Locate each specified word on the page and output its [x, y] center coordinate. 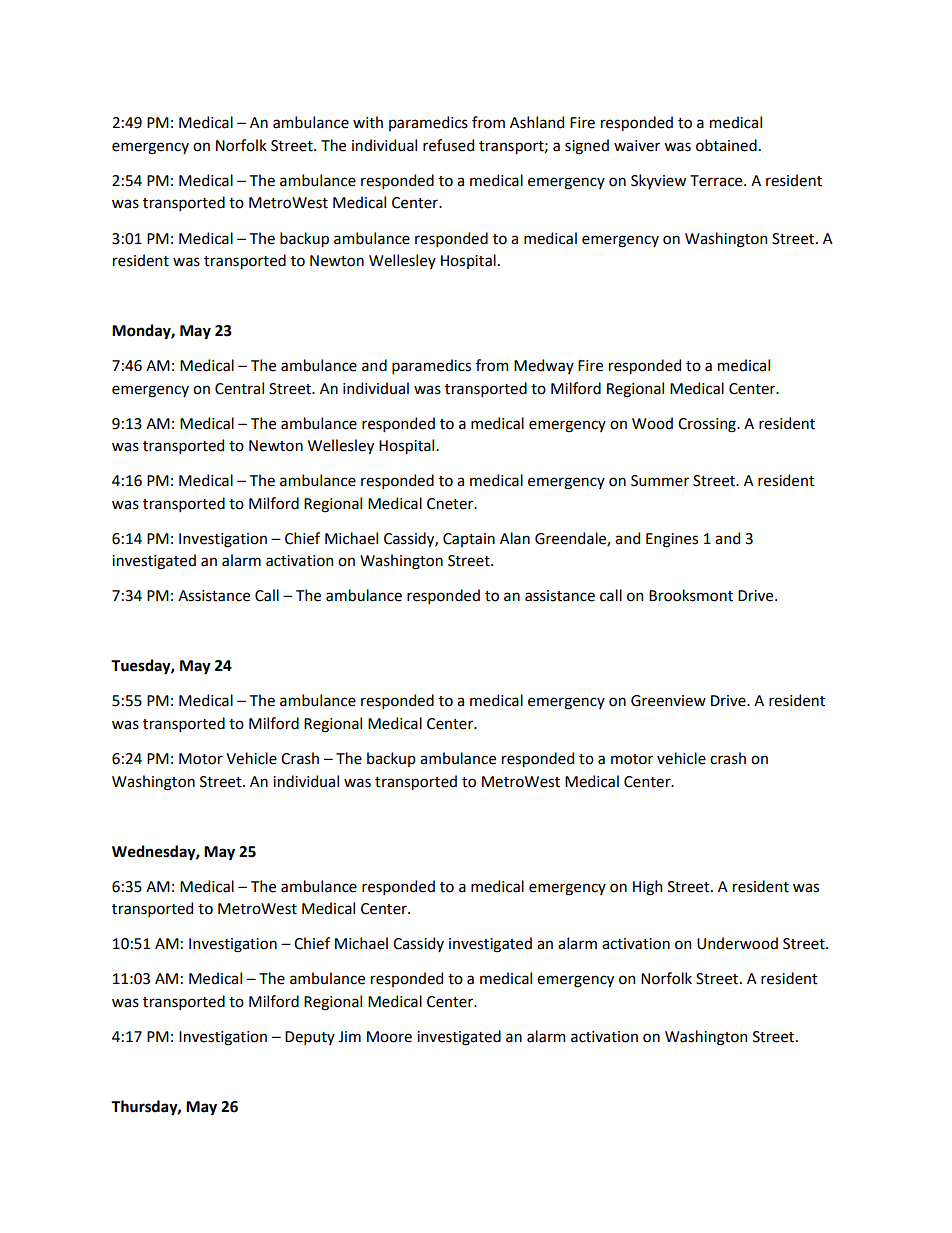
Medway [544, 366]
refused [448, 145]
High [647, 888]
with [368, 122]
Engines [672, 540]
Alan [515, 538]
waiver [637, 146]
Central [239, 388]
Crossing [708, 425]
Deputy [310, 1038]
